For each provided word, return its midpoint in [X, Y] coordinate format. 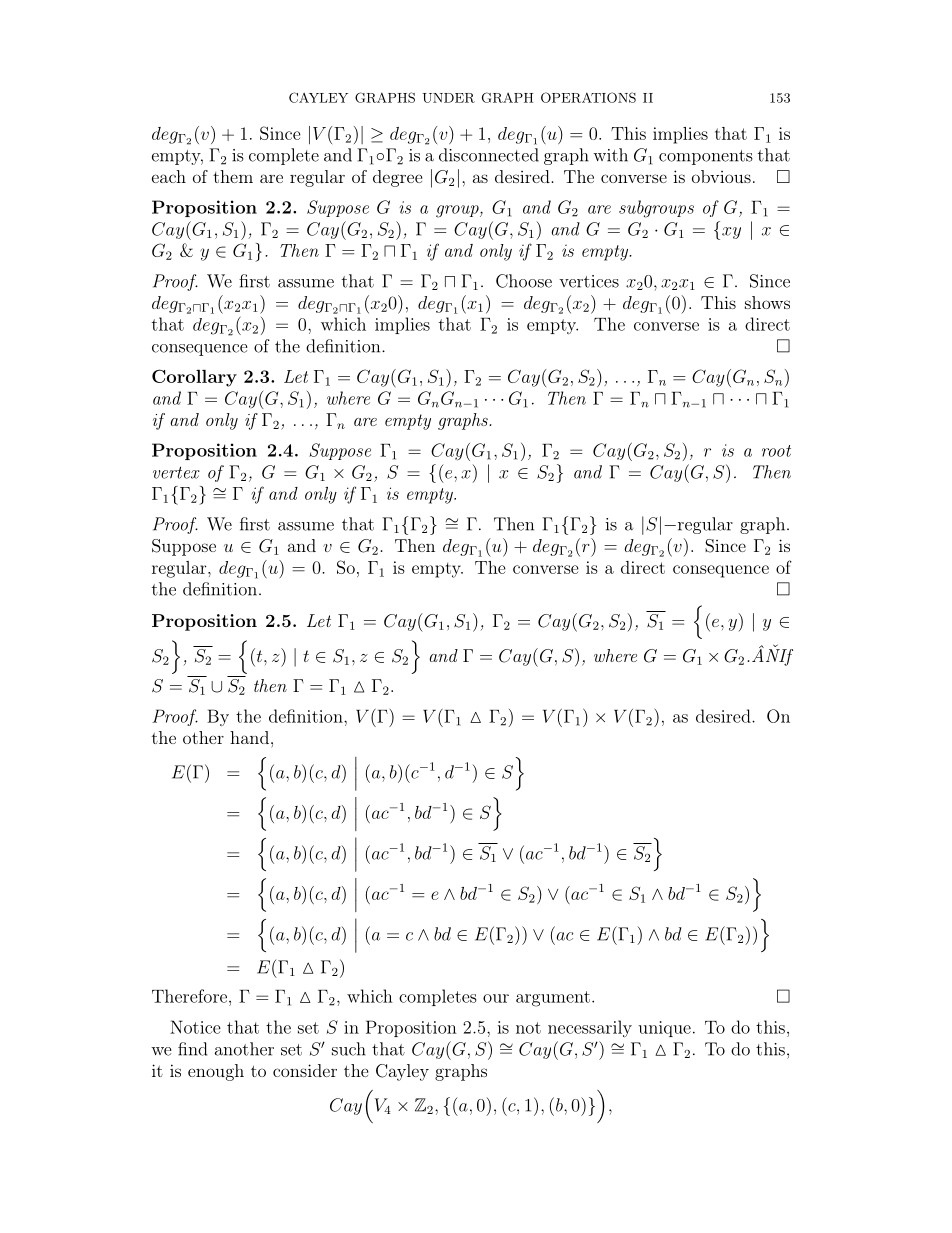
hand [249, 737]
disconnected [489, 155]
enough [216, 1072]
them [233, 176]
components [706, 157]
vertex [176, 472]
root [776, 451]
